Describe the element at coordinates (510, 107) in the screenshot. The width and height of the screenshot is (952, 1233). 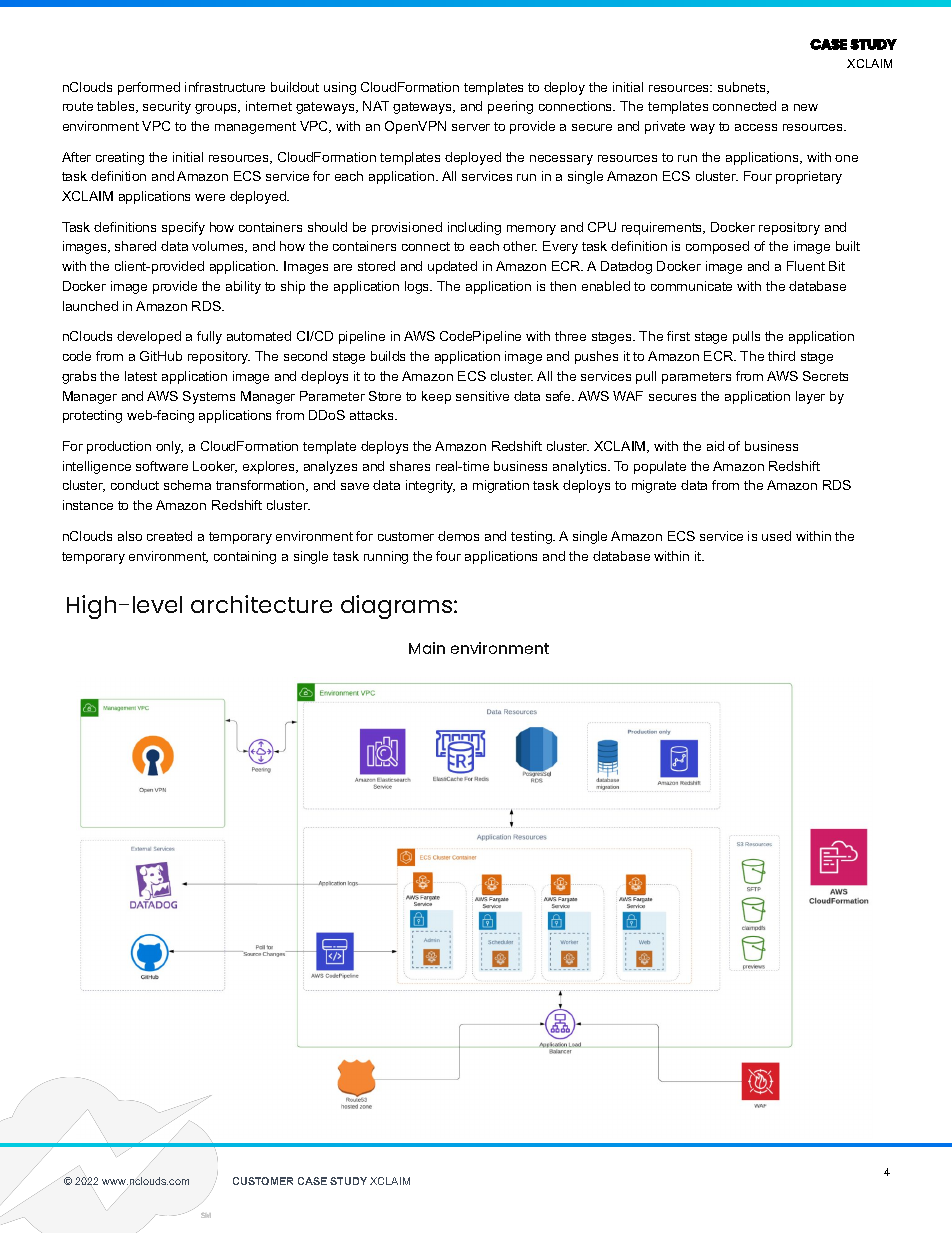
I see `peering` at that location.
